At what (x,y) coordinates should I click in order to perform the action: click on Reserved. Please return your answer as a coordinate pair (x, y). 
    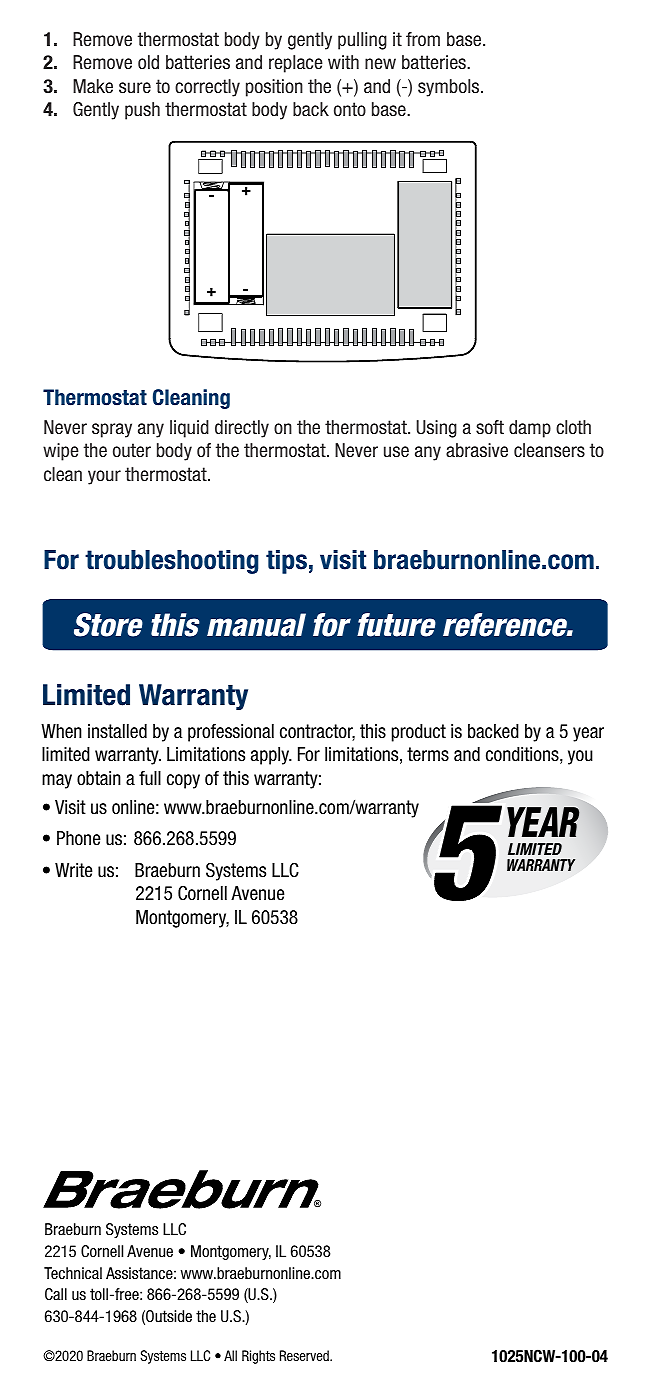
    Looking at the image, I should click on (305, 1355).
